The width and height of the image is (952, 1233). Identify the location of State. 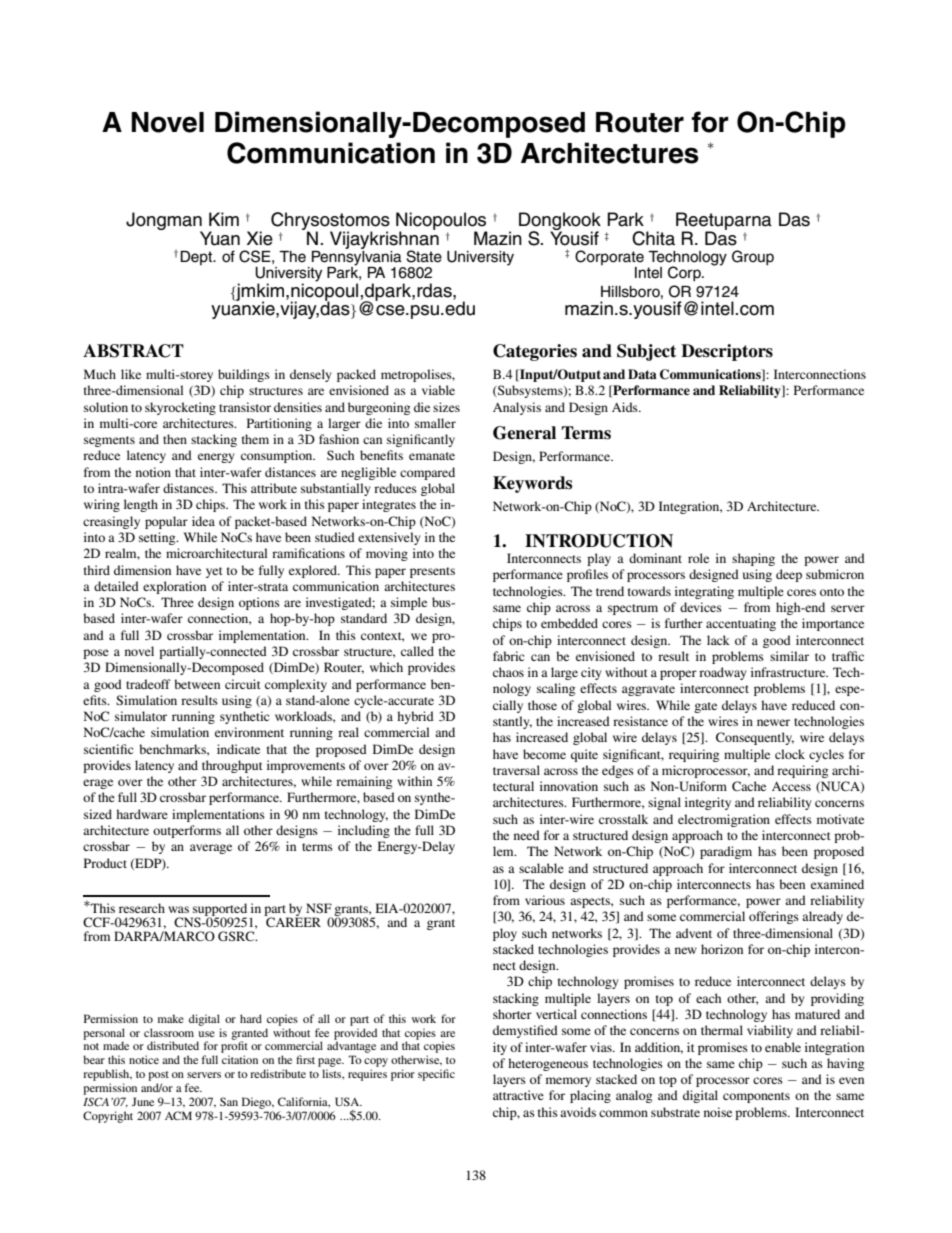
(424, 256).
